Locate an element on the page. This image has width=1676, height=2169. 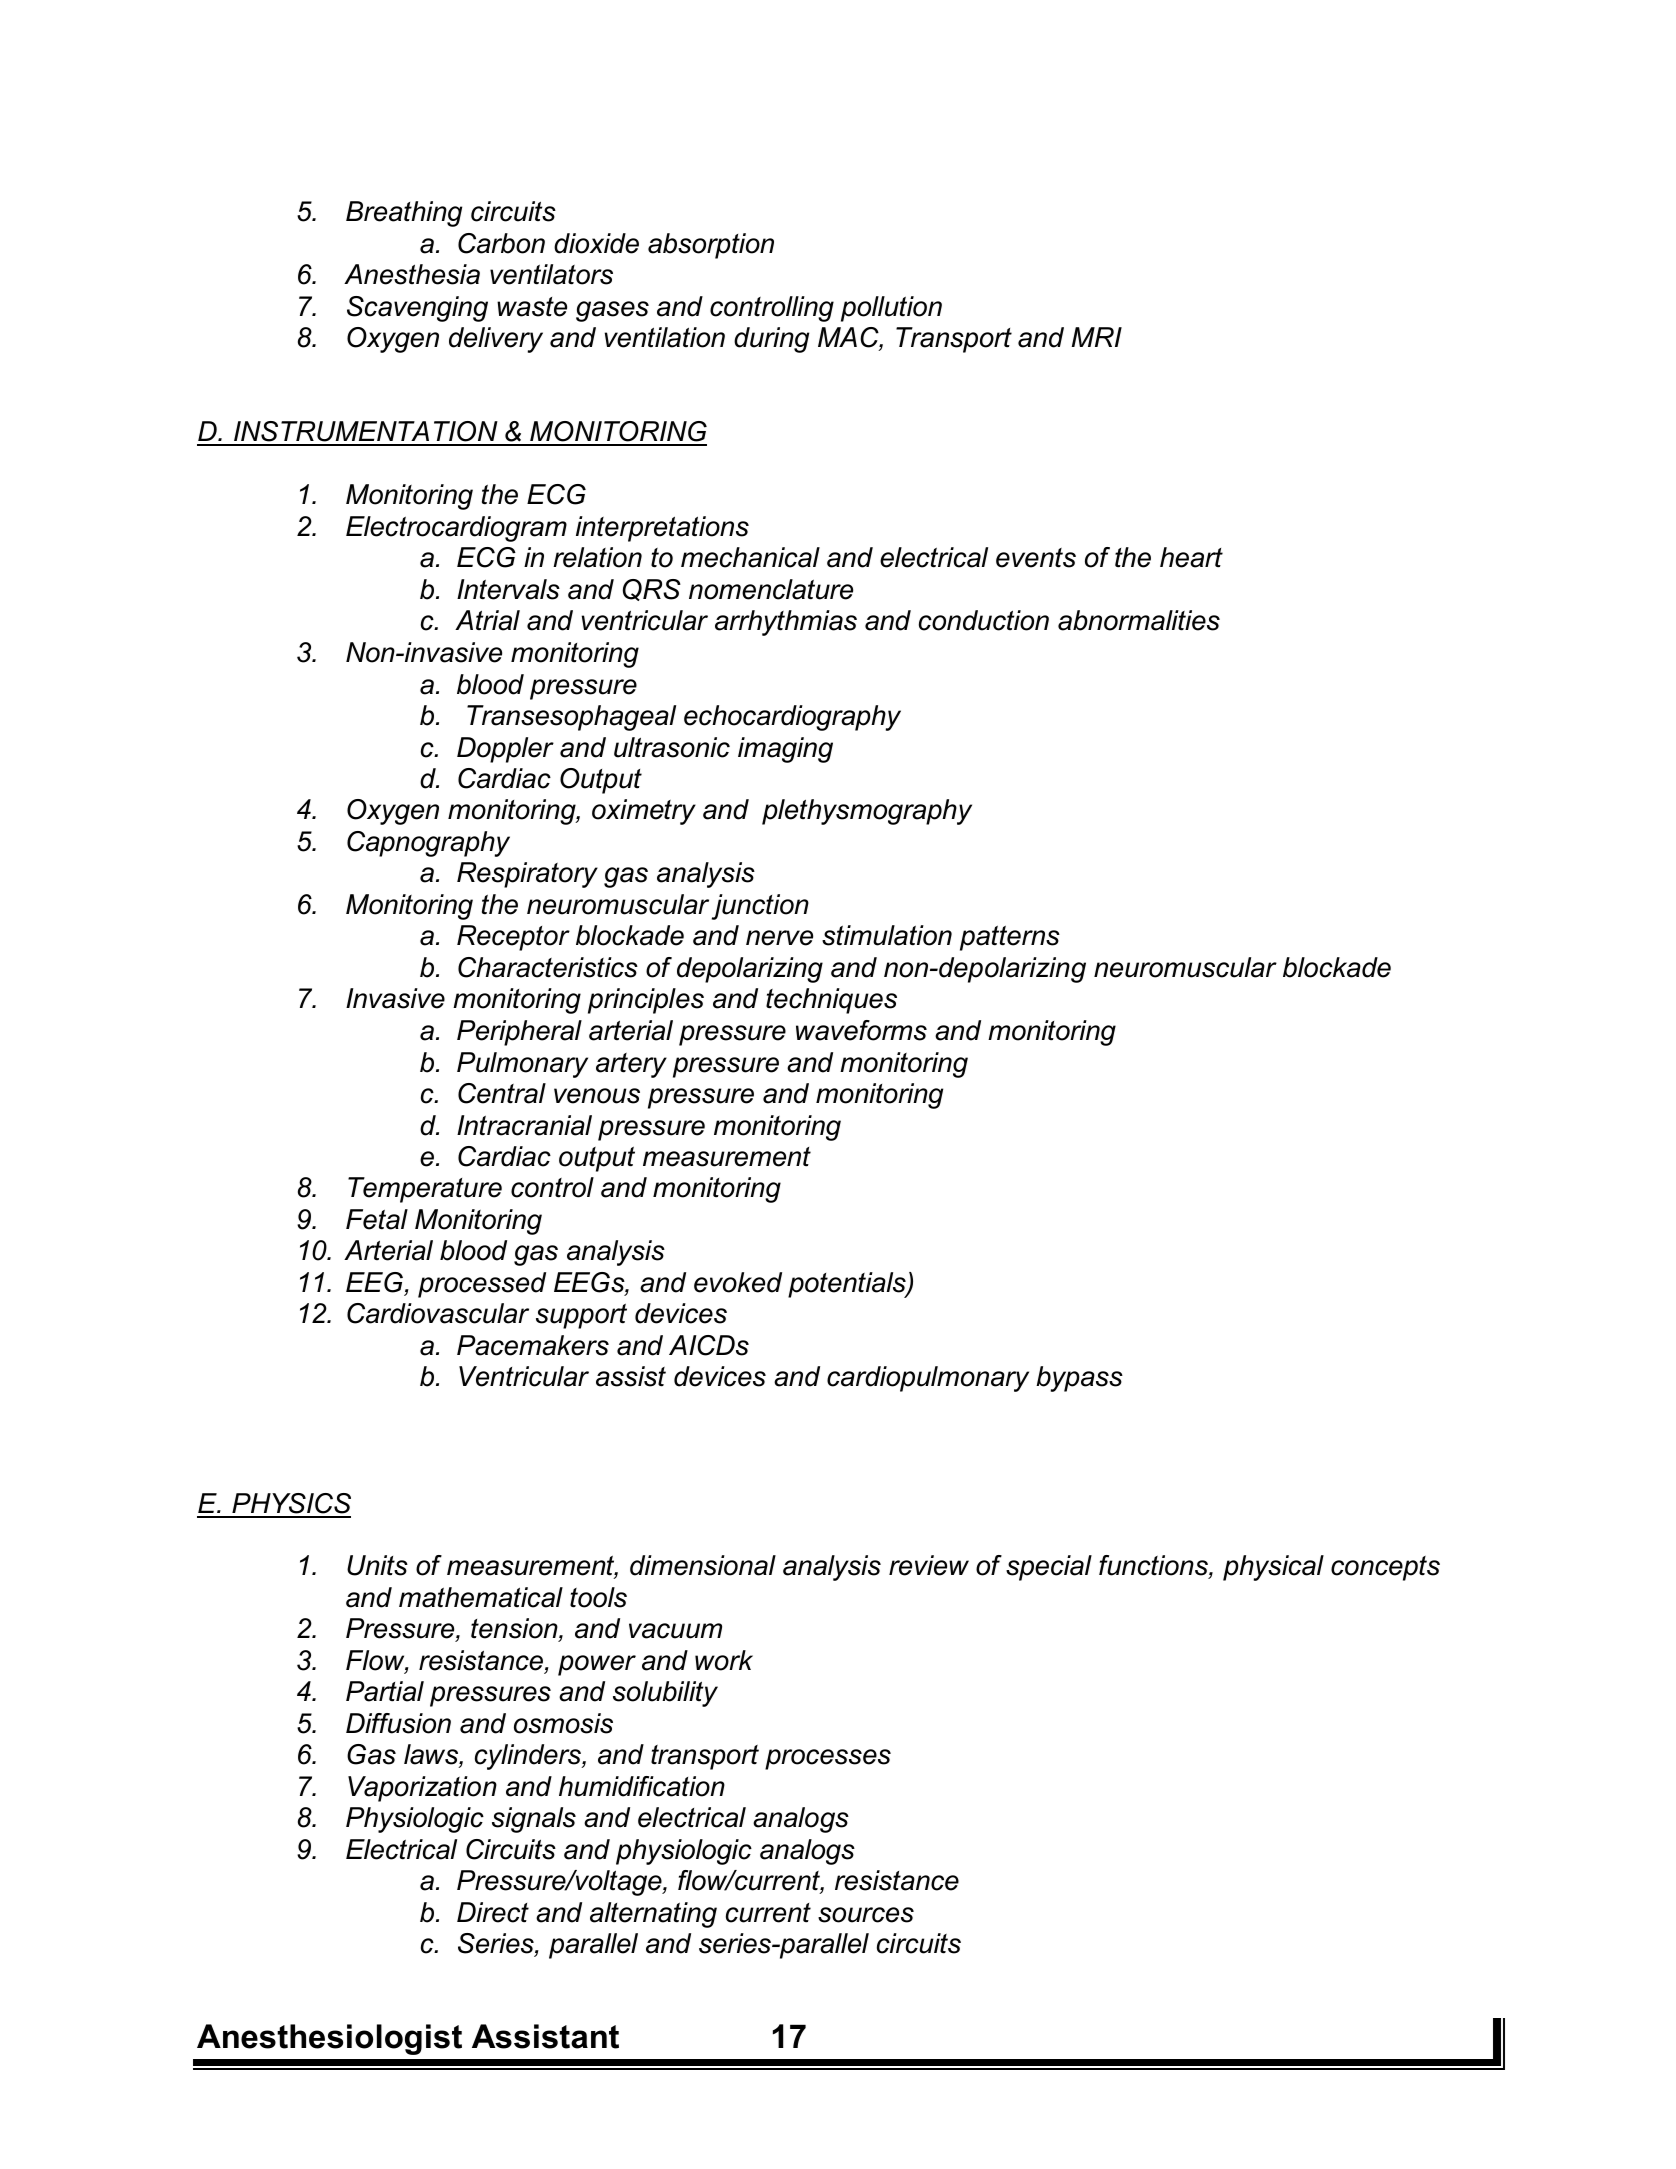
patterns is located at coordinates (1010, 938).
